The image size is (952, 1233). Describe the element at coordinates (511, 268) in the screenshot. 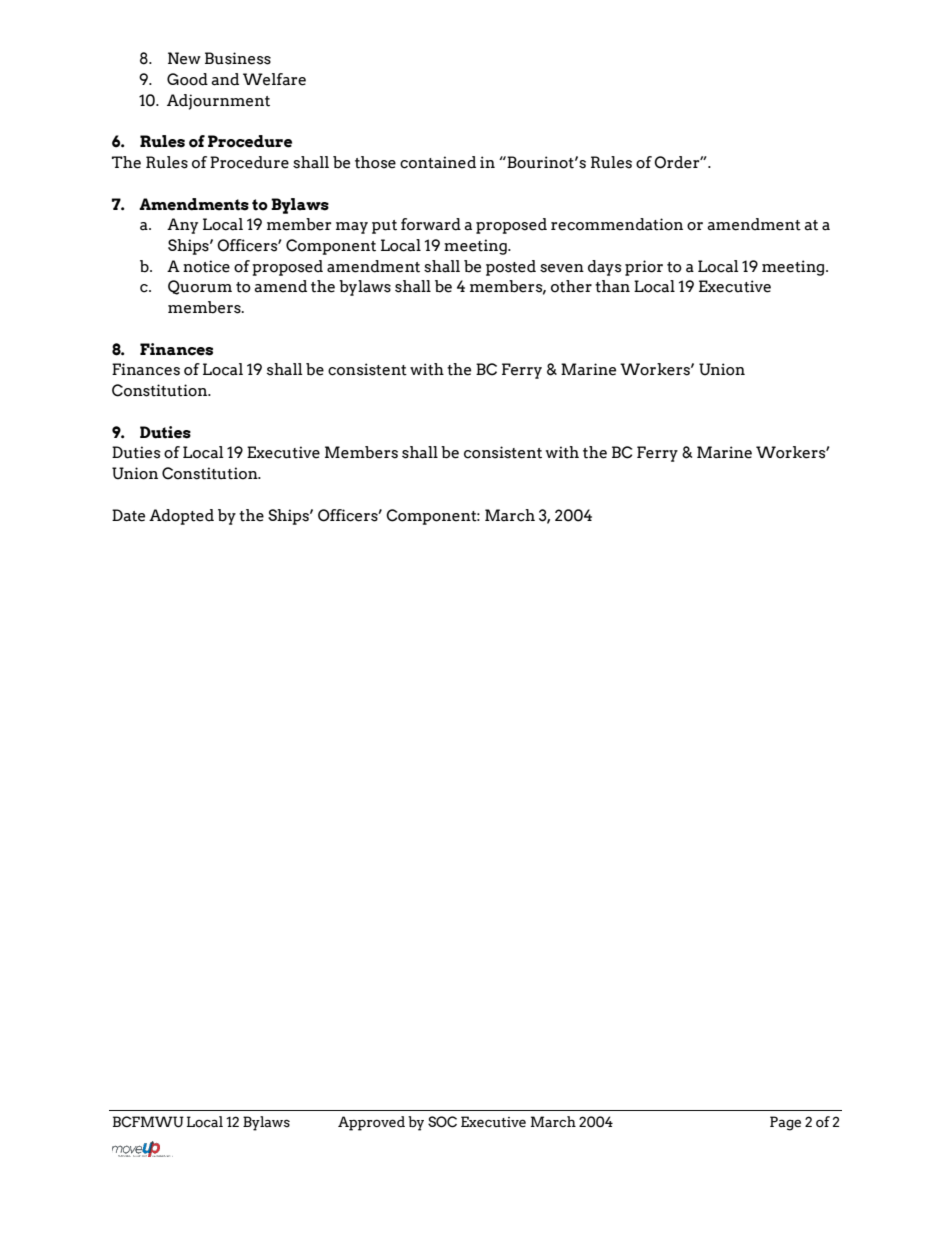

I see `posted` at that location.
